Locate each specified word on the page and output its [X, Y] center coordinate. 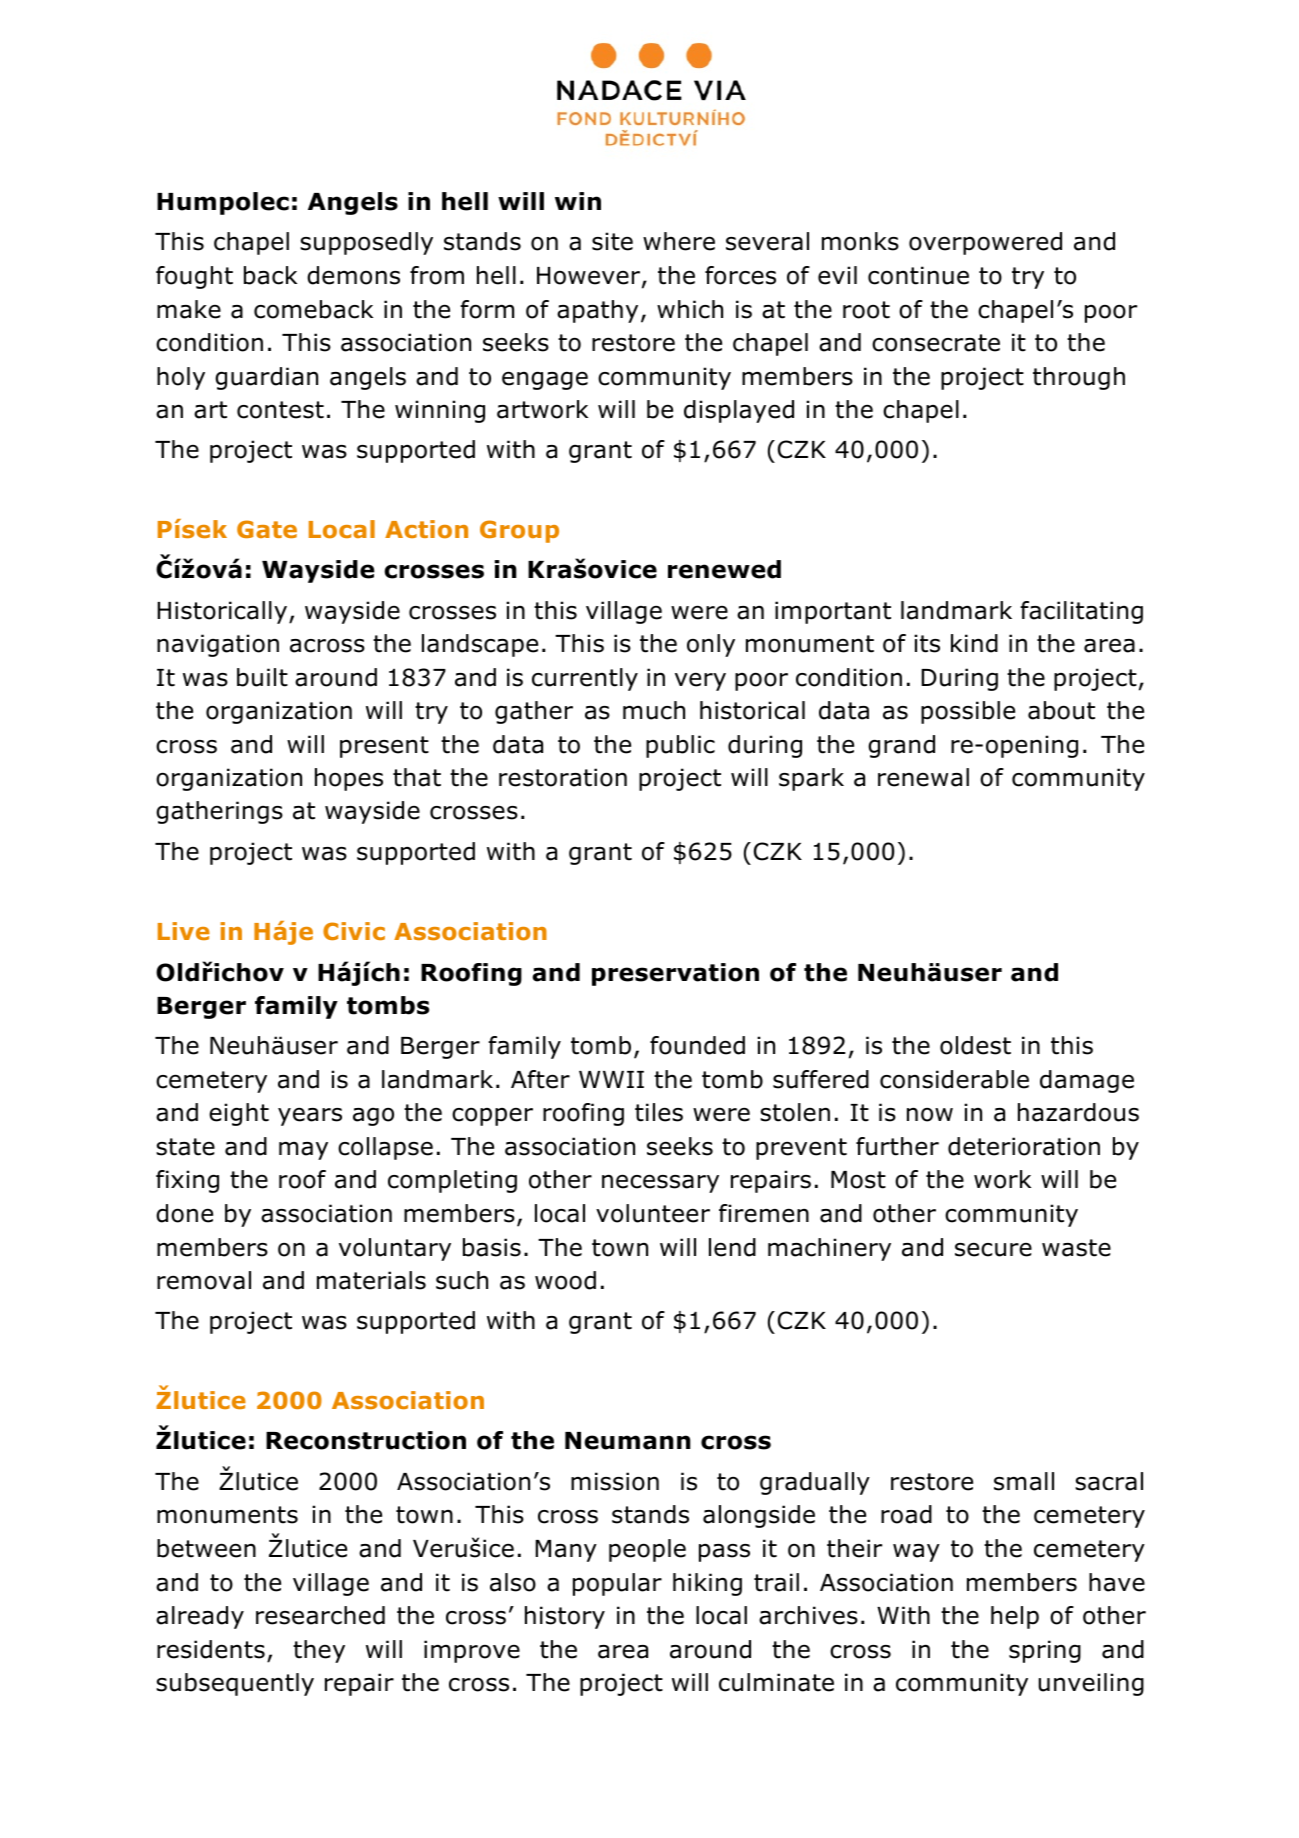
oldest [975, 1045]
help [1015, 1617]
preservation [675, 974]
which [690, 309]
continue [918, 275]
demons [353, 275]
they [319, 1651]
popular [617, 1584]
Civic [354, 931]
